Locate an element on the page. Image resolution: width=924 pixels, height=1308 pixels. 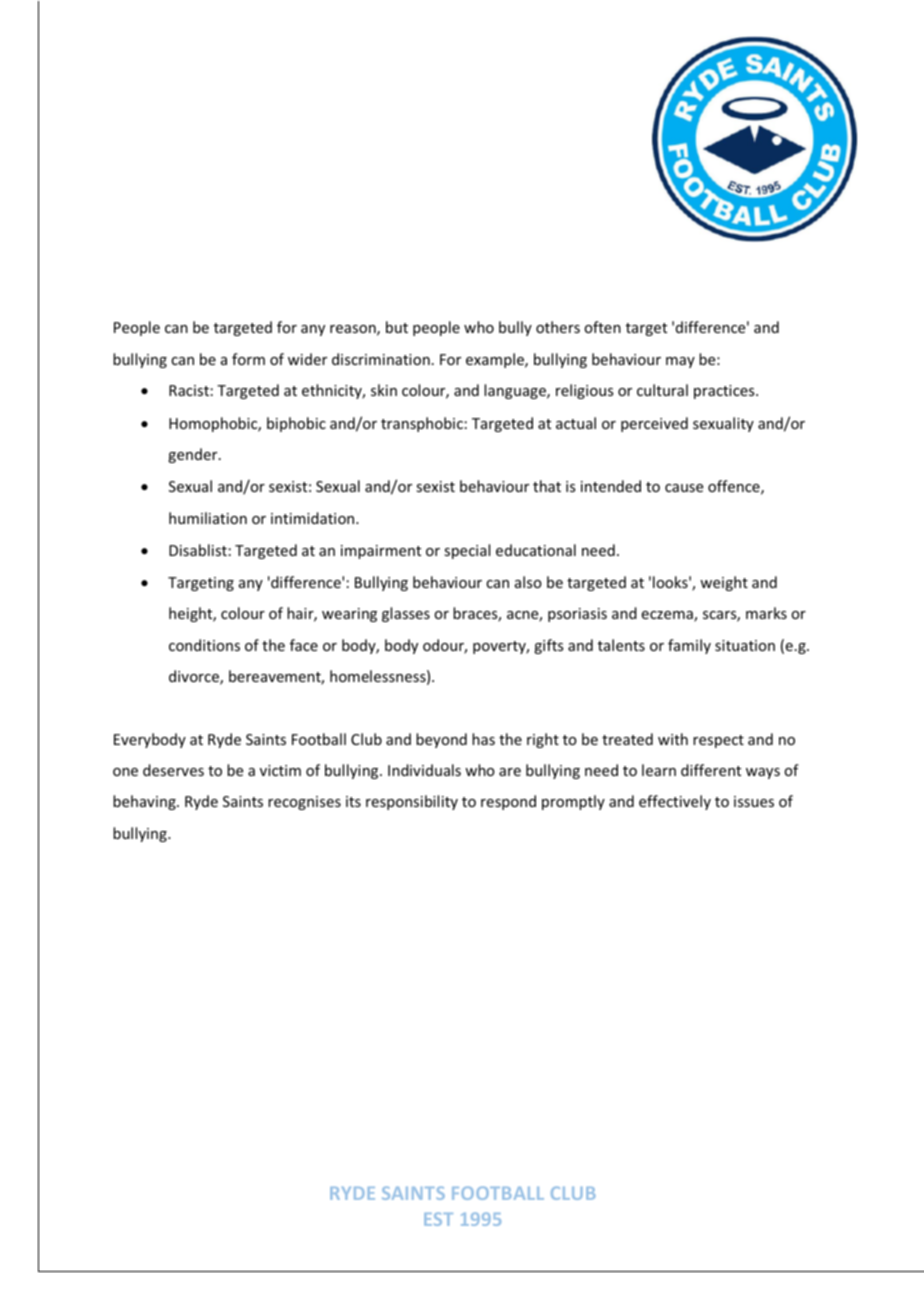
form is located at coordinates (248, 359).
